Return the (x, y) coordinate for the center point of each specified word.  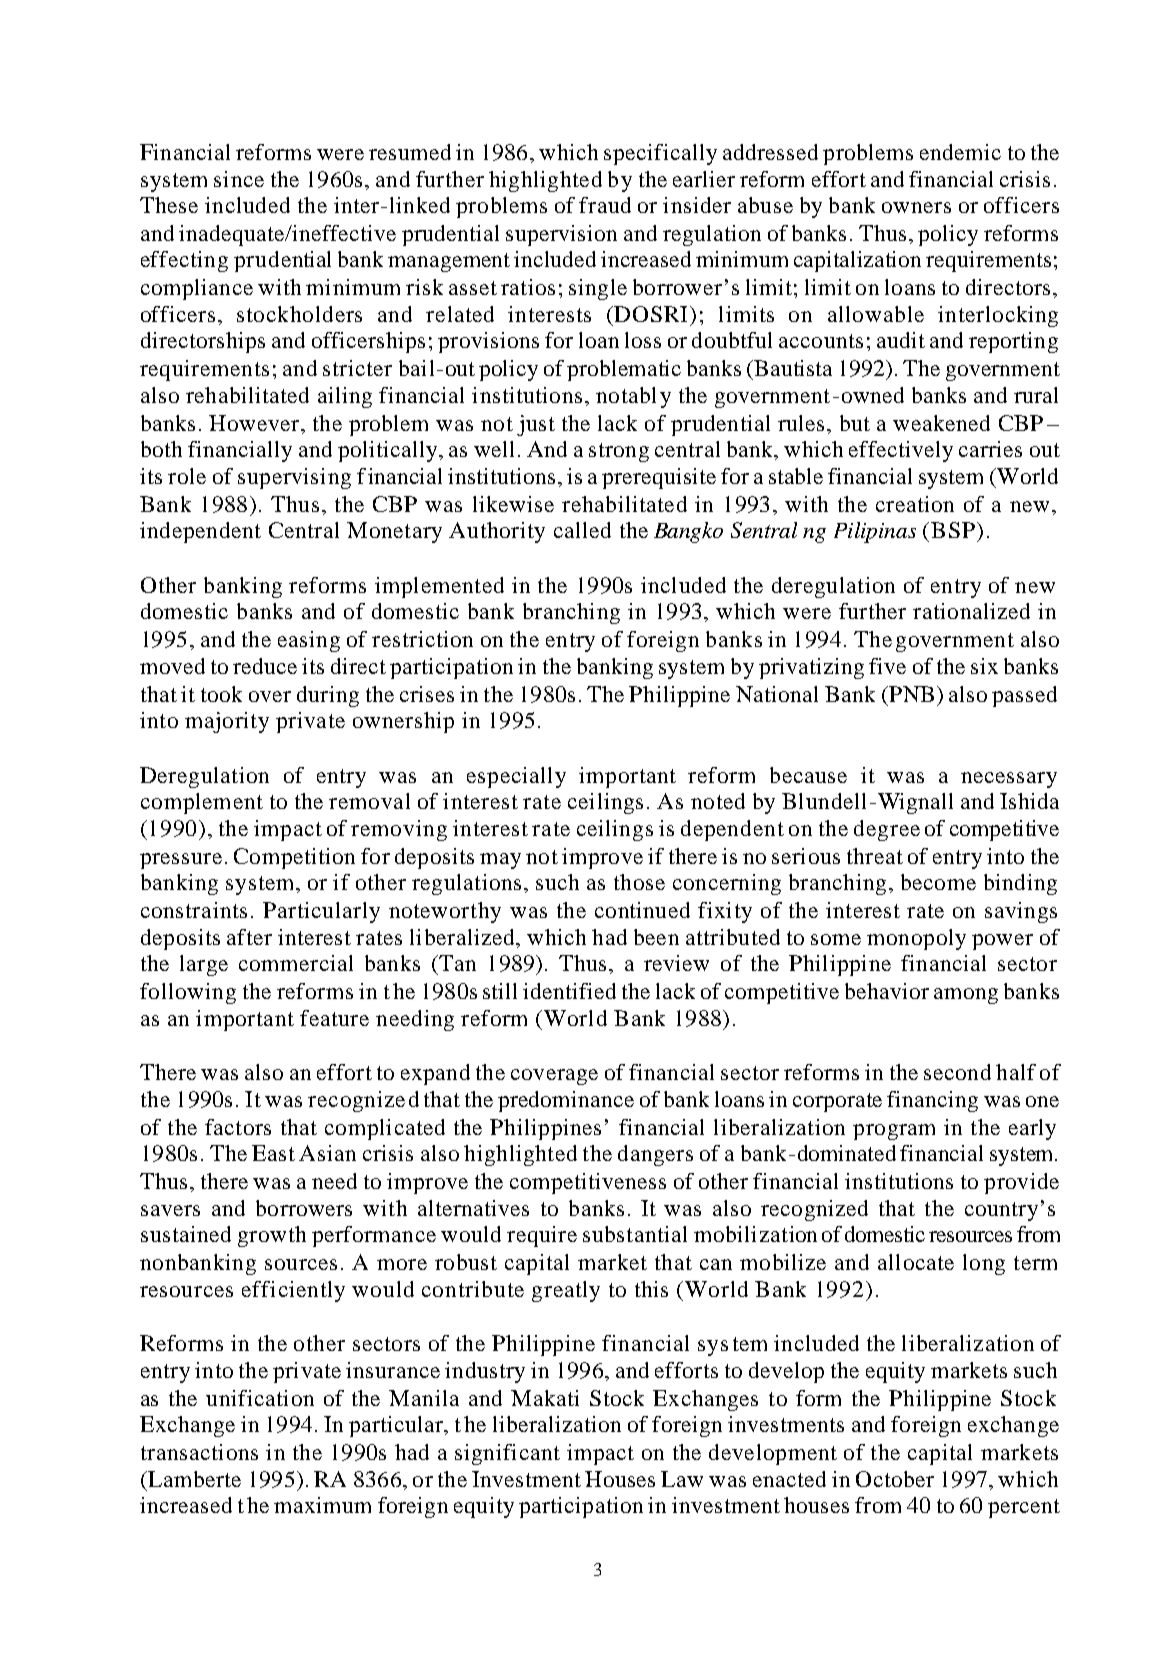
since (239, 179)
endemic (960, 152)
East (273, 1153)
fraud (605, 205)
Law (682, 1479)
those (639, 882)
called (582, 530)
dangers (655, 1155)
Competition (294, 858)
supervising (294, 478)
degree (887, 830)
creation (915, 504)
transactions (199, 1452)
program (894, 1132)
